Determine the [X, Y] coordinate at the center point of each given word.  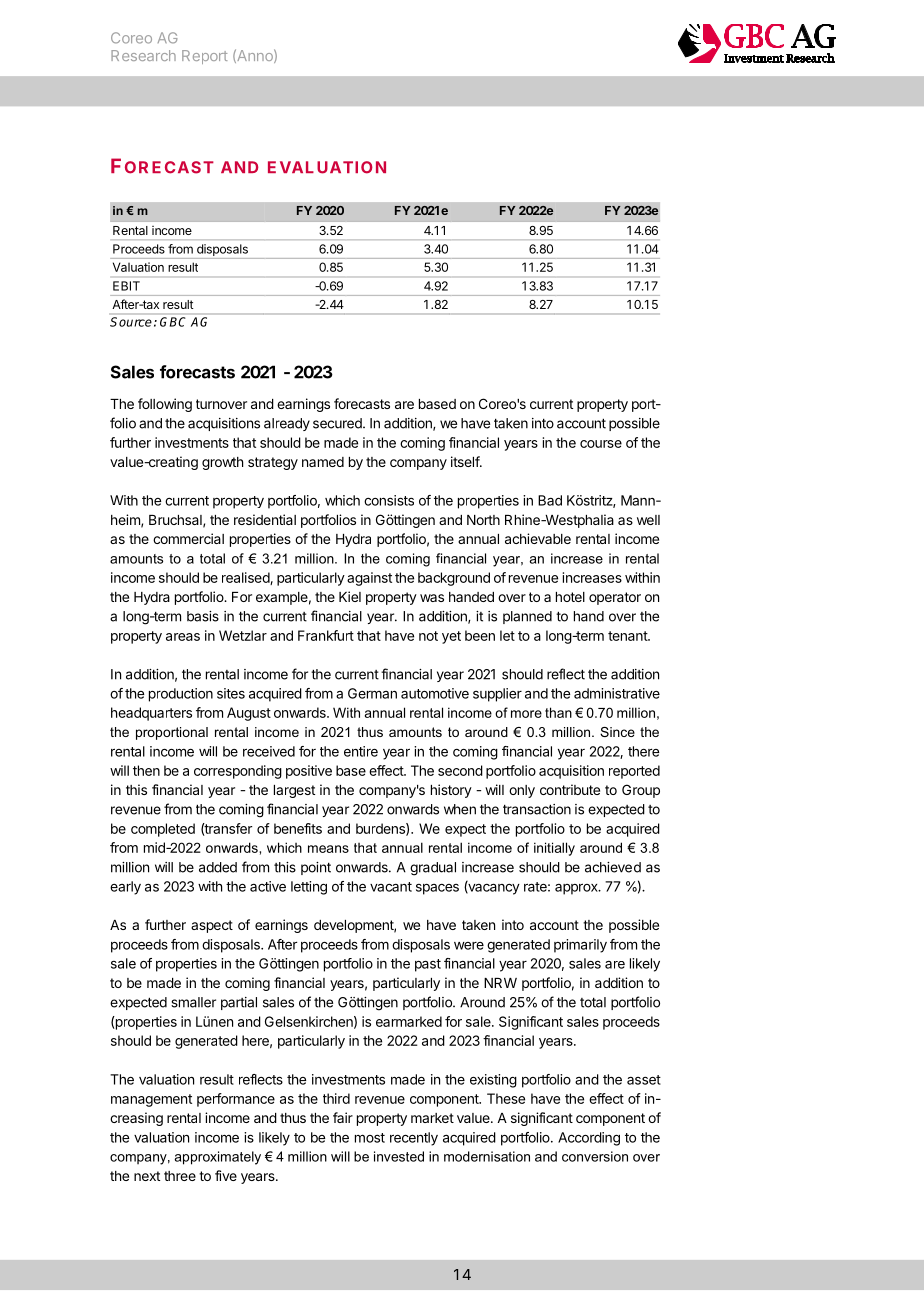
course [601, 444]
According [589, 1139]
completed [163, 830]
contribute [570, 789]
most [370, 1138]
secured [338, 423]
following [165, 405]
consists [389, 500]
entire [361, 751]
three [180, 1176]
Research [143, 55]
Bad [550, 500]
